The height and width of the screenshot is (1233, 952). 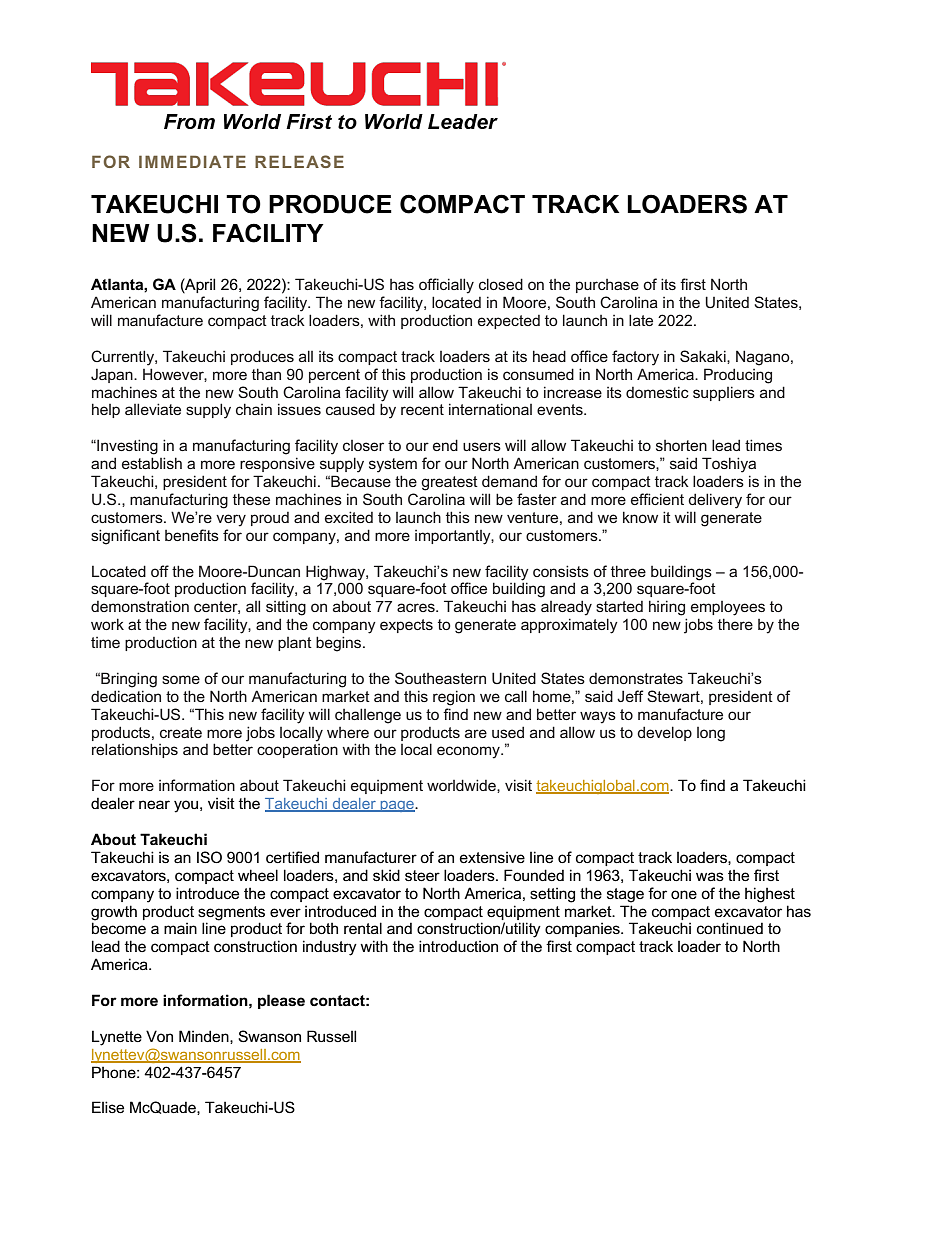 What do you see at coordinates (607, 286) in the screenshot?
I see `purchase` at bounding box center [607, 286].
